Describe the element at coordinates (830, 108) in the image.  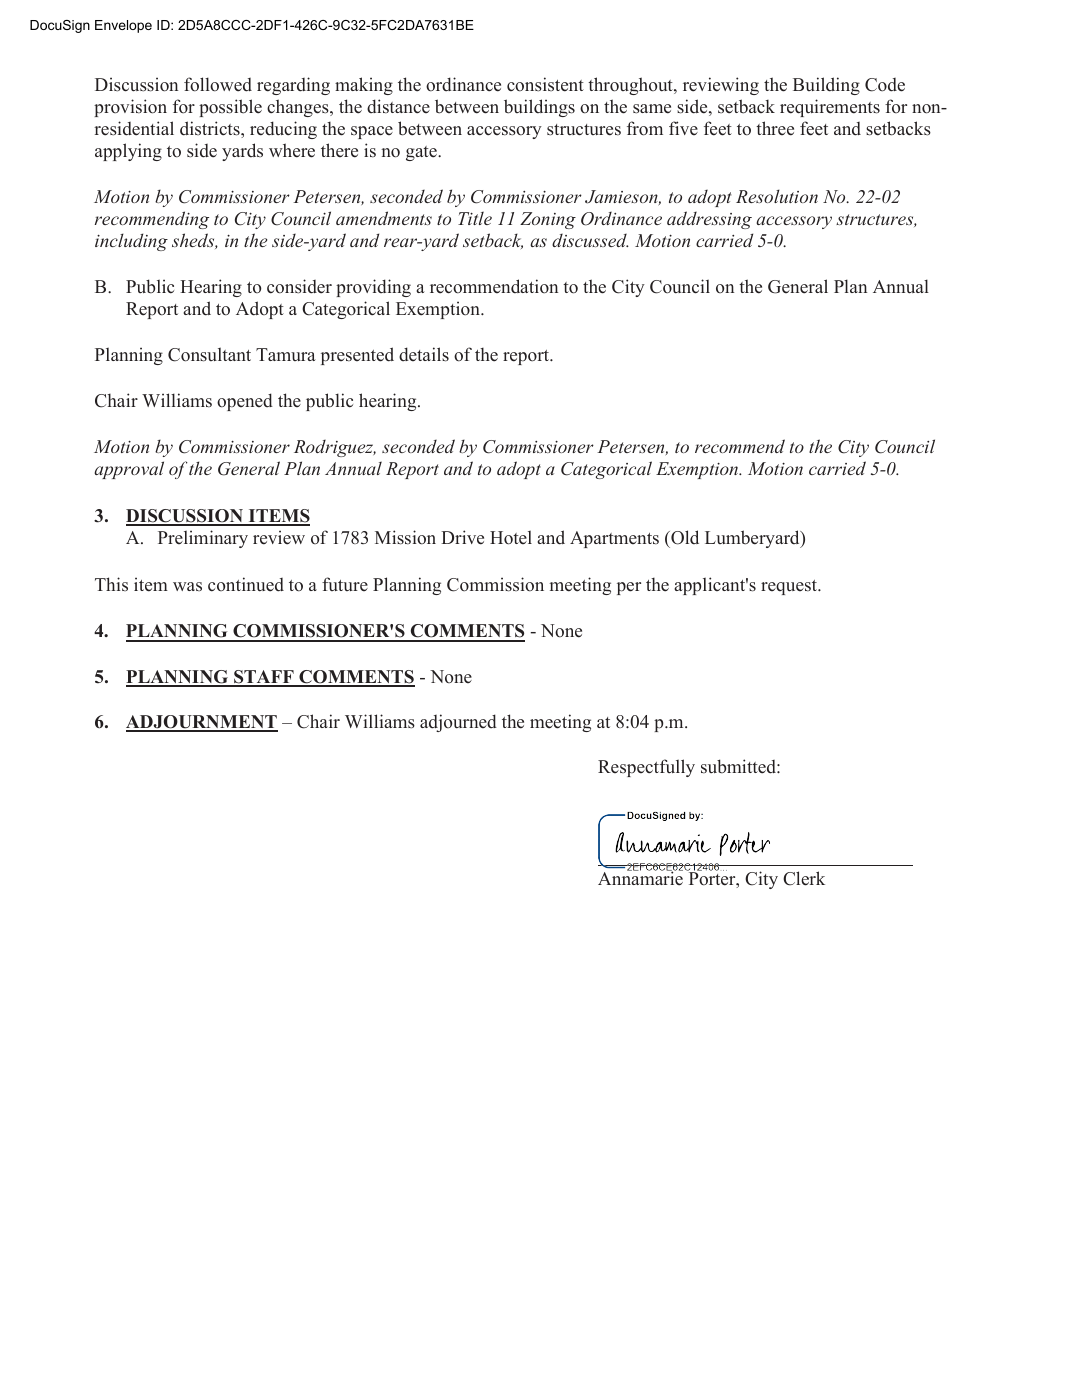
I see `requirements` at that location.
